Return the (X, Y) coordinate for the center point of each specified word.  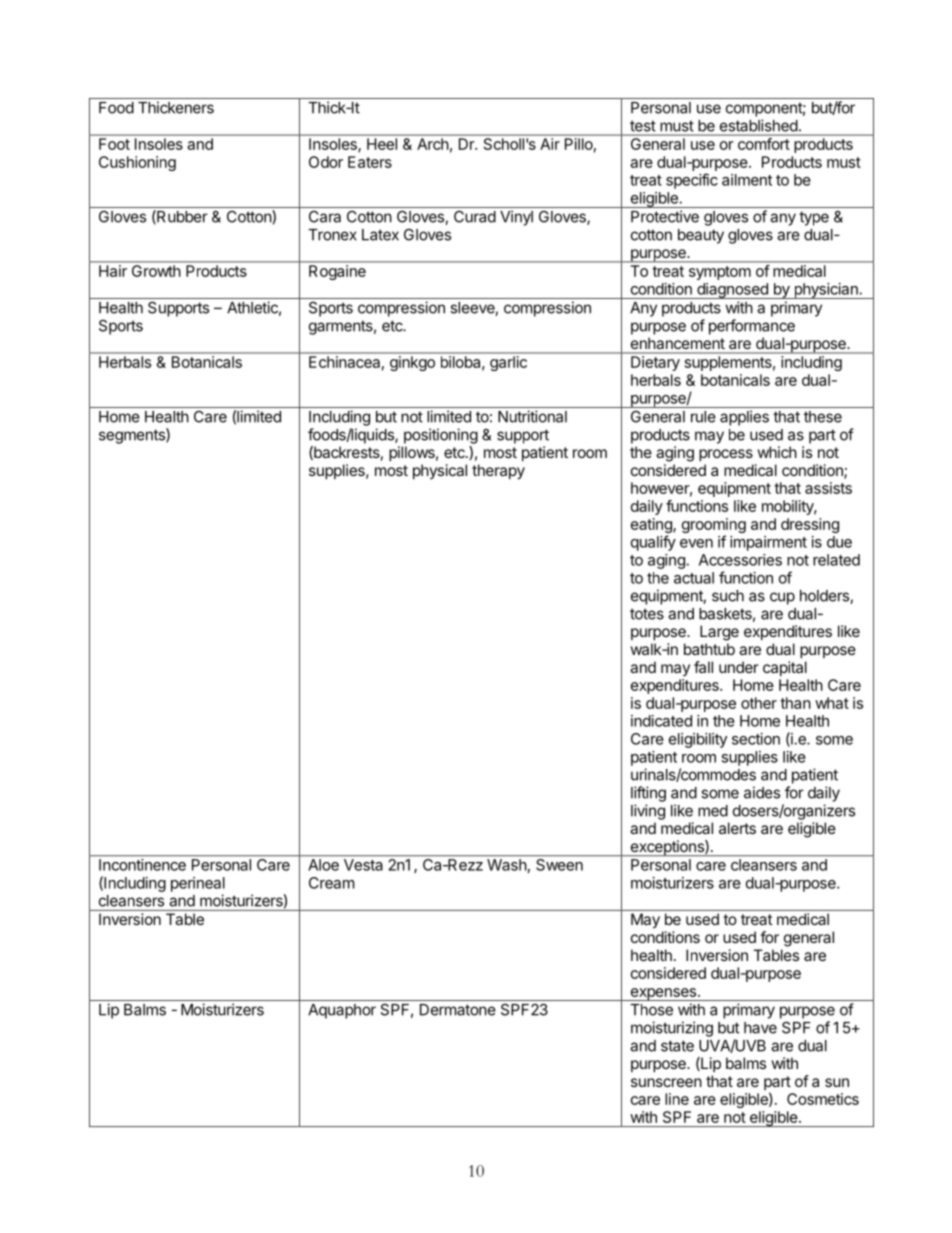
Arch (432, 144)
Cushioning (137, 163)
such (728, 596)
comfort (763, 144)
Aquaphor (342, 1011)
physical (440, 471)
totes (647, 614)
